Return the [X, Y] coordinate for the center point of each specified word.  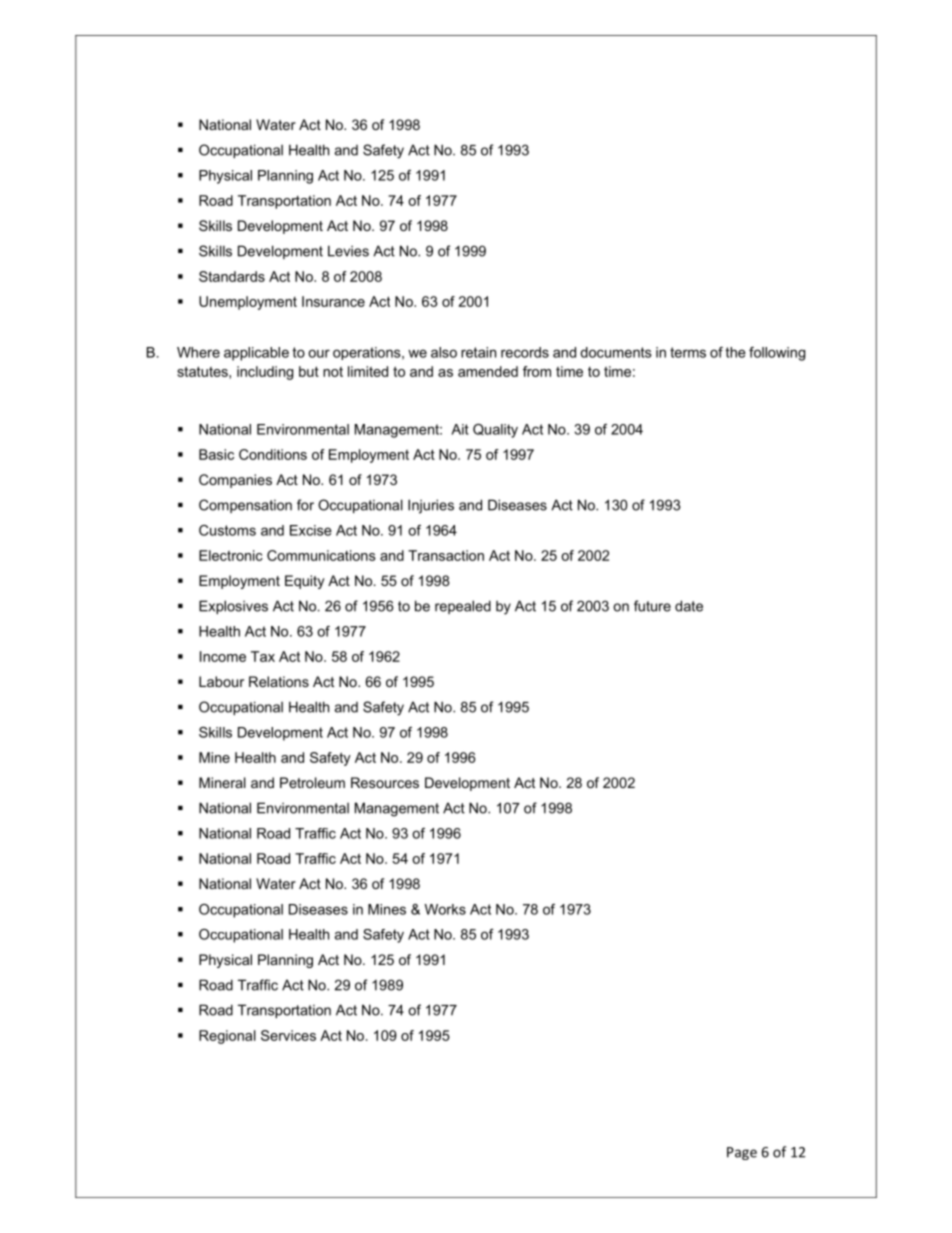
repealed [463, 607]
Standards [232, 276]
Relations [279, 681]
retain [478, 352]
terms [688, 352]
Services [288, 1035]
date [689, 606]
